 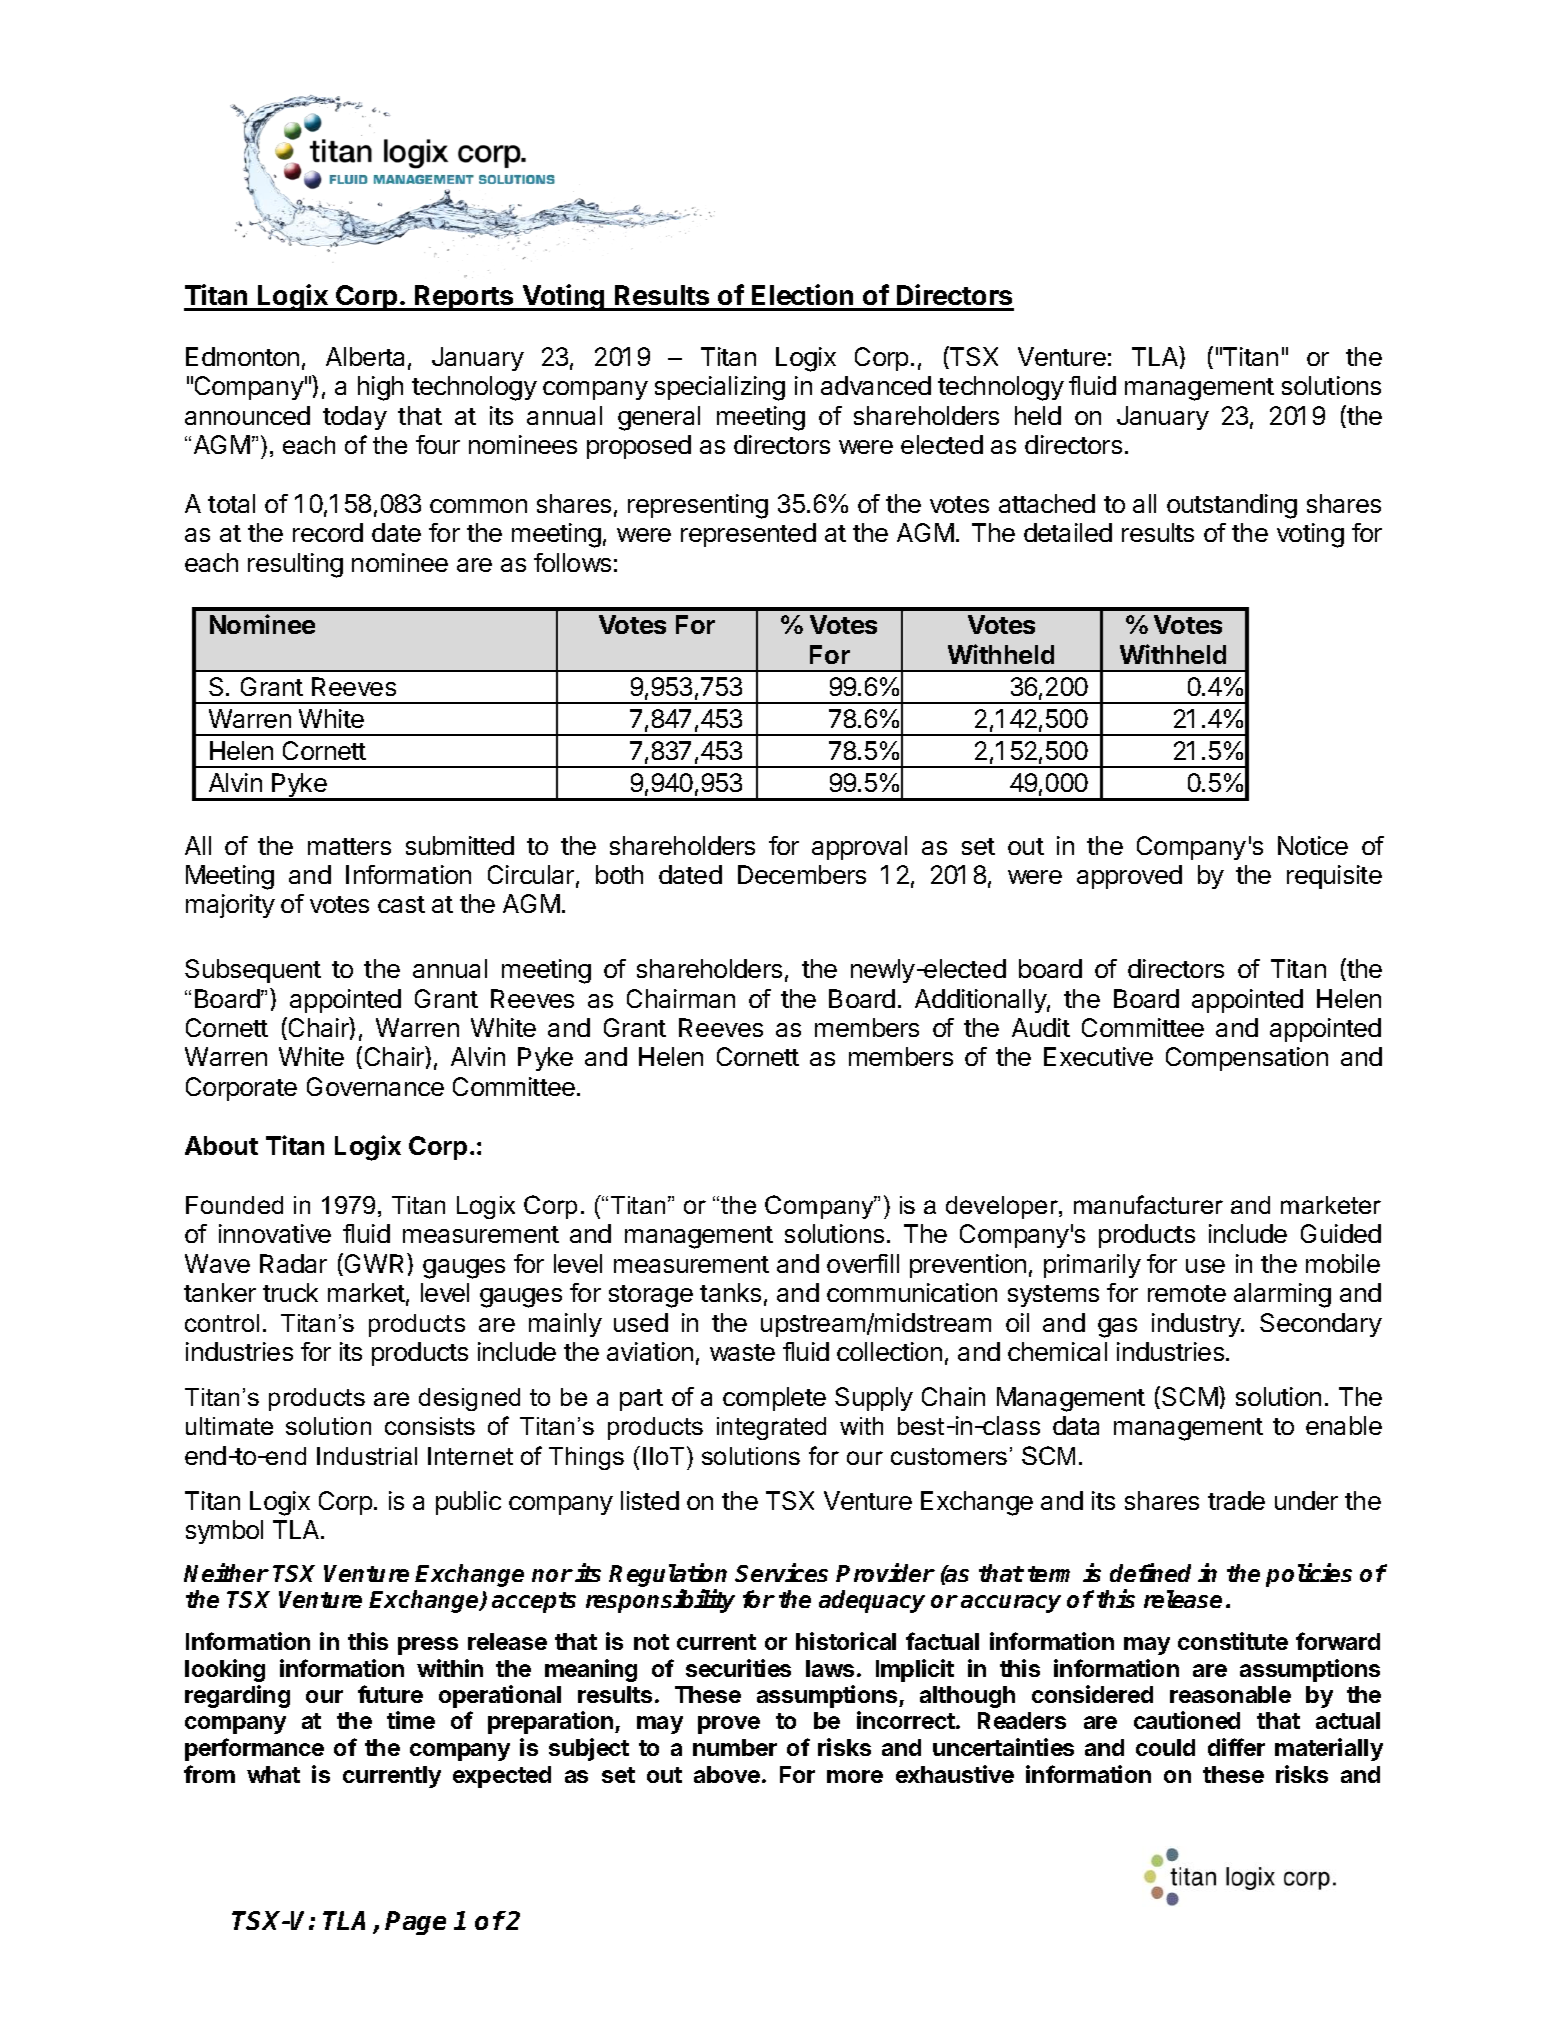 I want to click on high, so click(x=380, y=388).
